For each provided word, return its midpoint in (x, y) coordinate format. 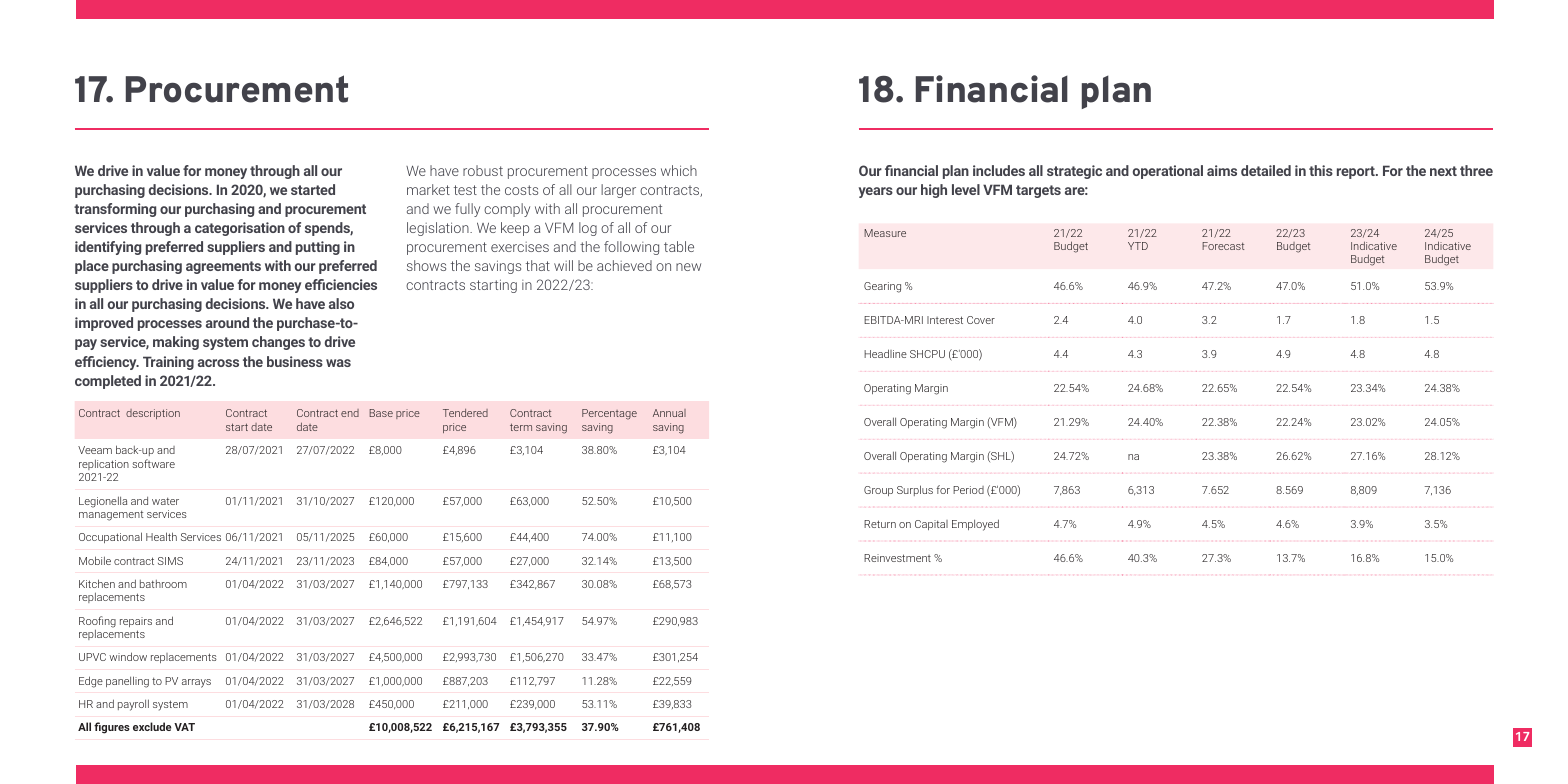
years (876, 192)
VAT (184, 727)
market (428, 189)
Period (968, 490)
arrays (196, 683)
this (1321, 170)
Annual (669, 413)
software (153, 463)
